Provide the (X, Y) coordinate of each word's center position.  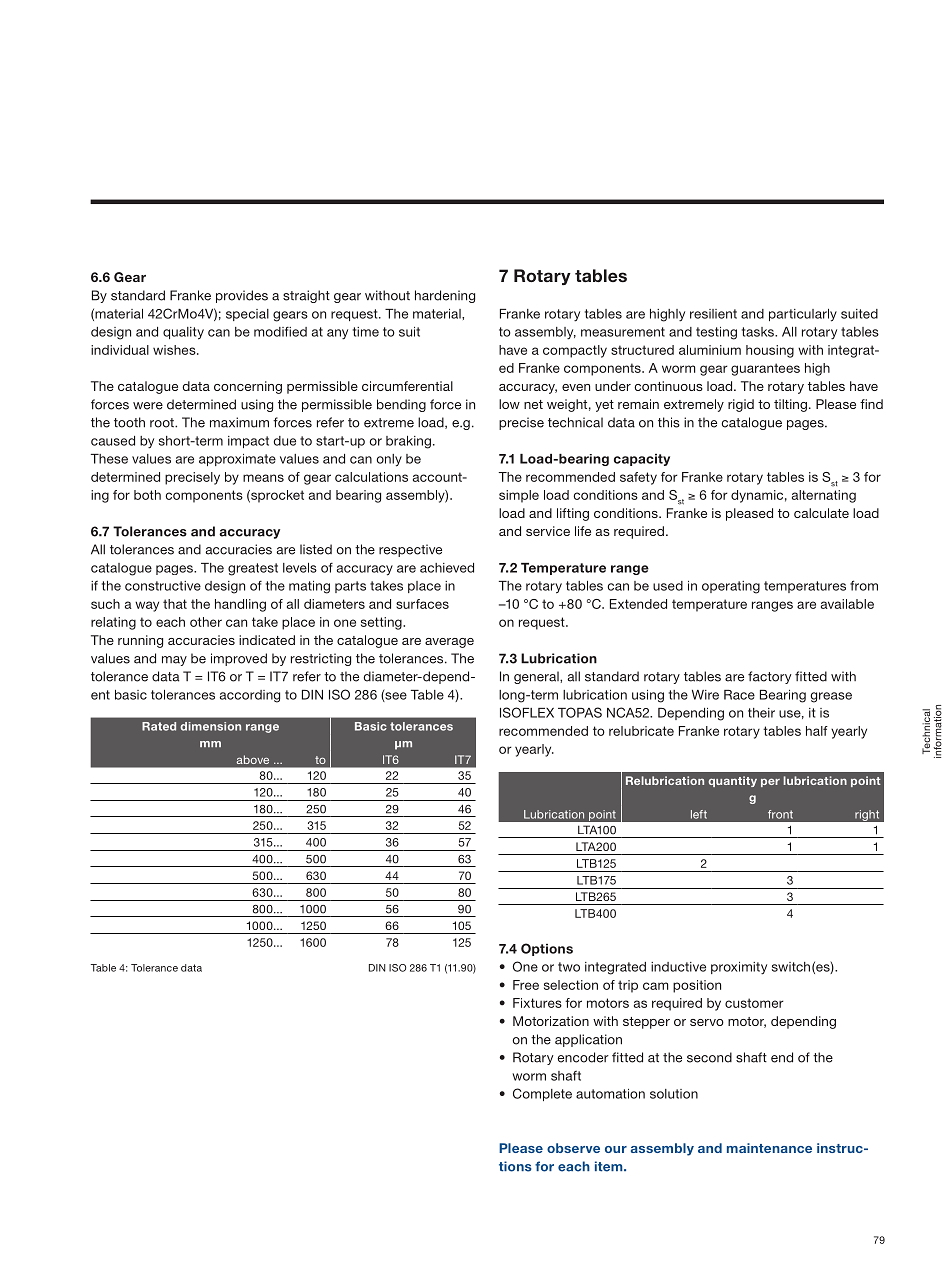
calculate (821, 513)
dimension (210, 726)
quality (183, 333)
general (537, 677)
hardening (445, 296)
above (253, 760)
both (147, 495)
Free (526, 985)
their (761, 713)
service (548, 531)
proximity (739, 968)
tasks (759, 332)
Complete (542, 1094)
